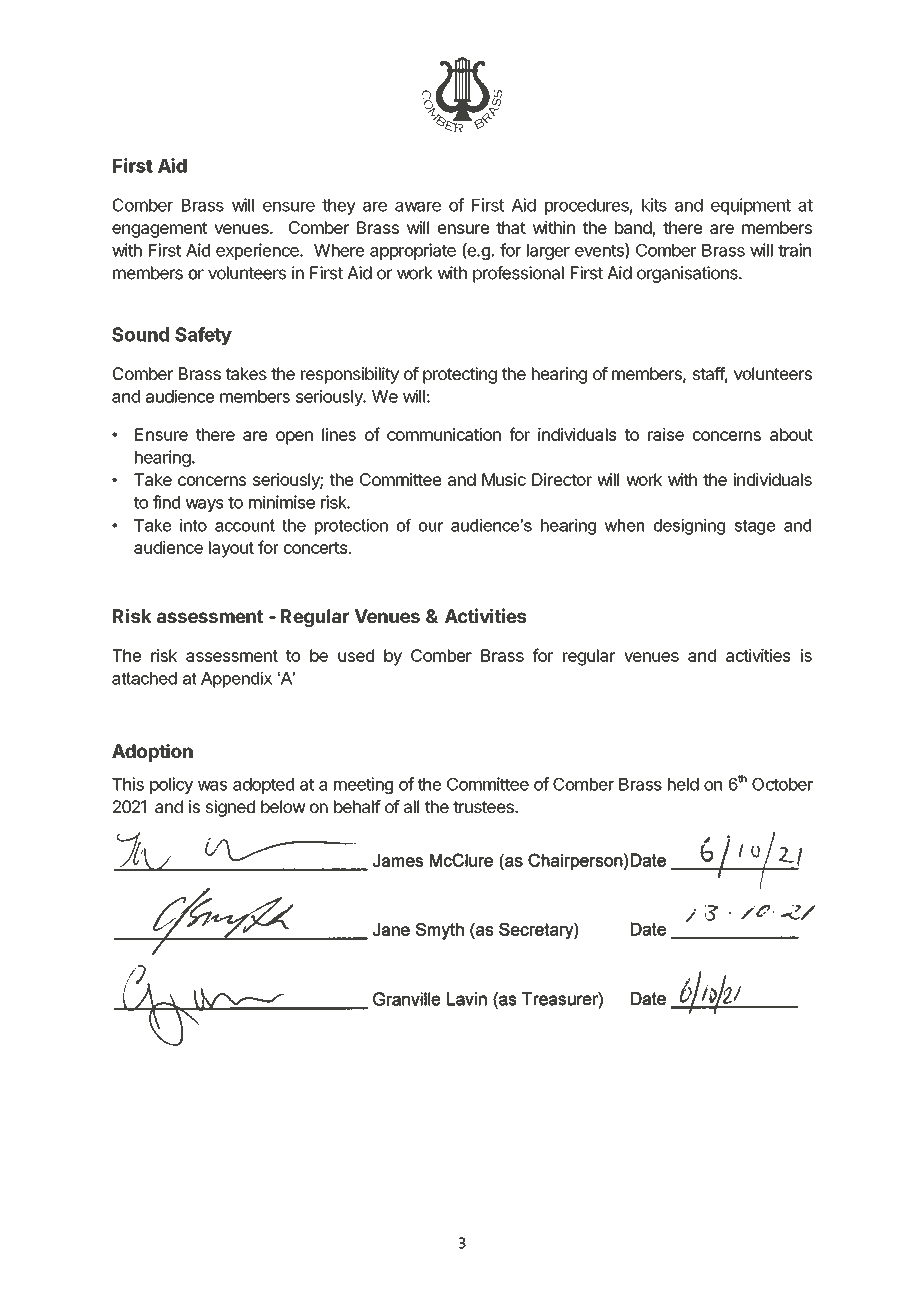  What do you see at coordinates (484, 807) in the document?
I see `trustees` at bounding box center [484, 807].
